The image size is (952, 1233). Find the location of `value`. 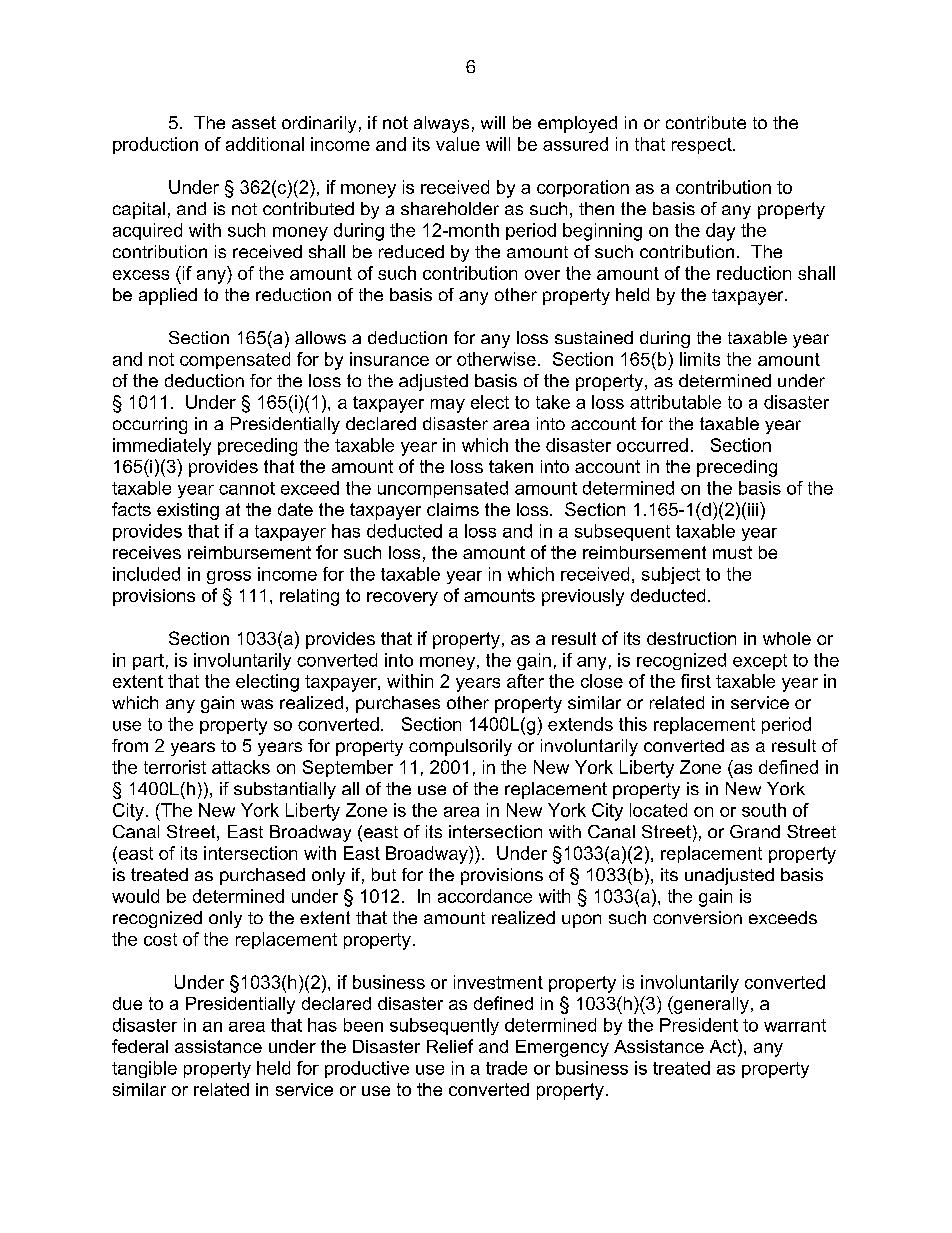

value is located at coordinates (458, 144).
